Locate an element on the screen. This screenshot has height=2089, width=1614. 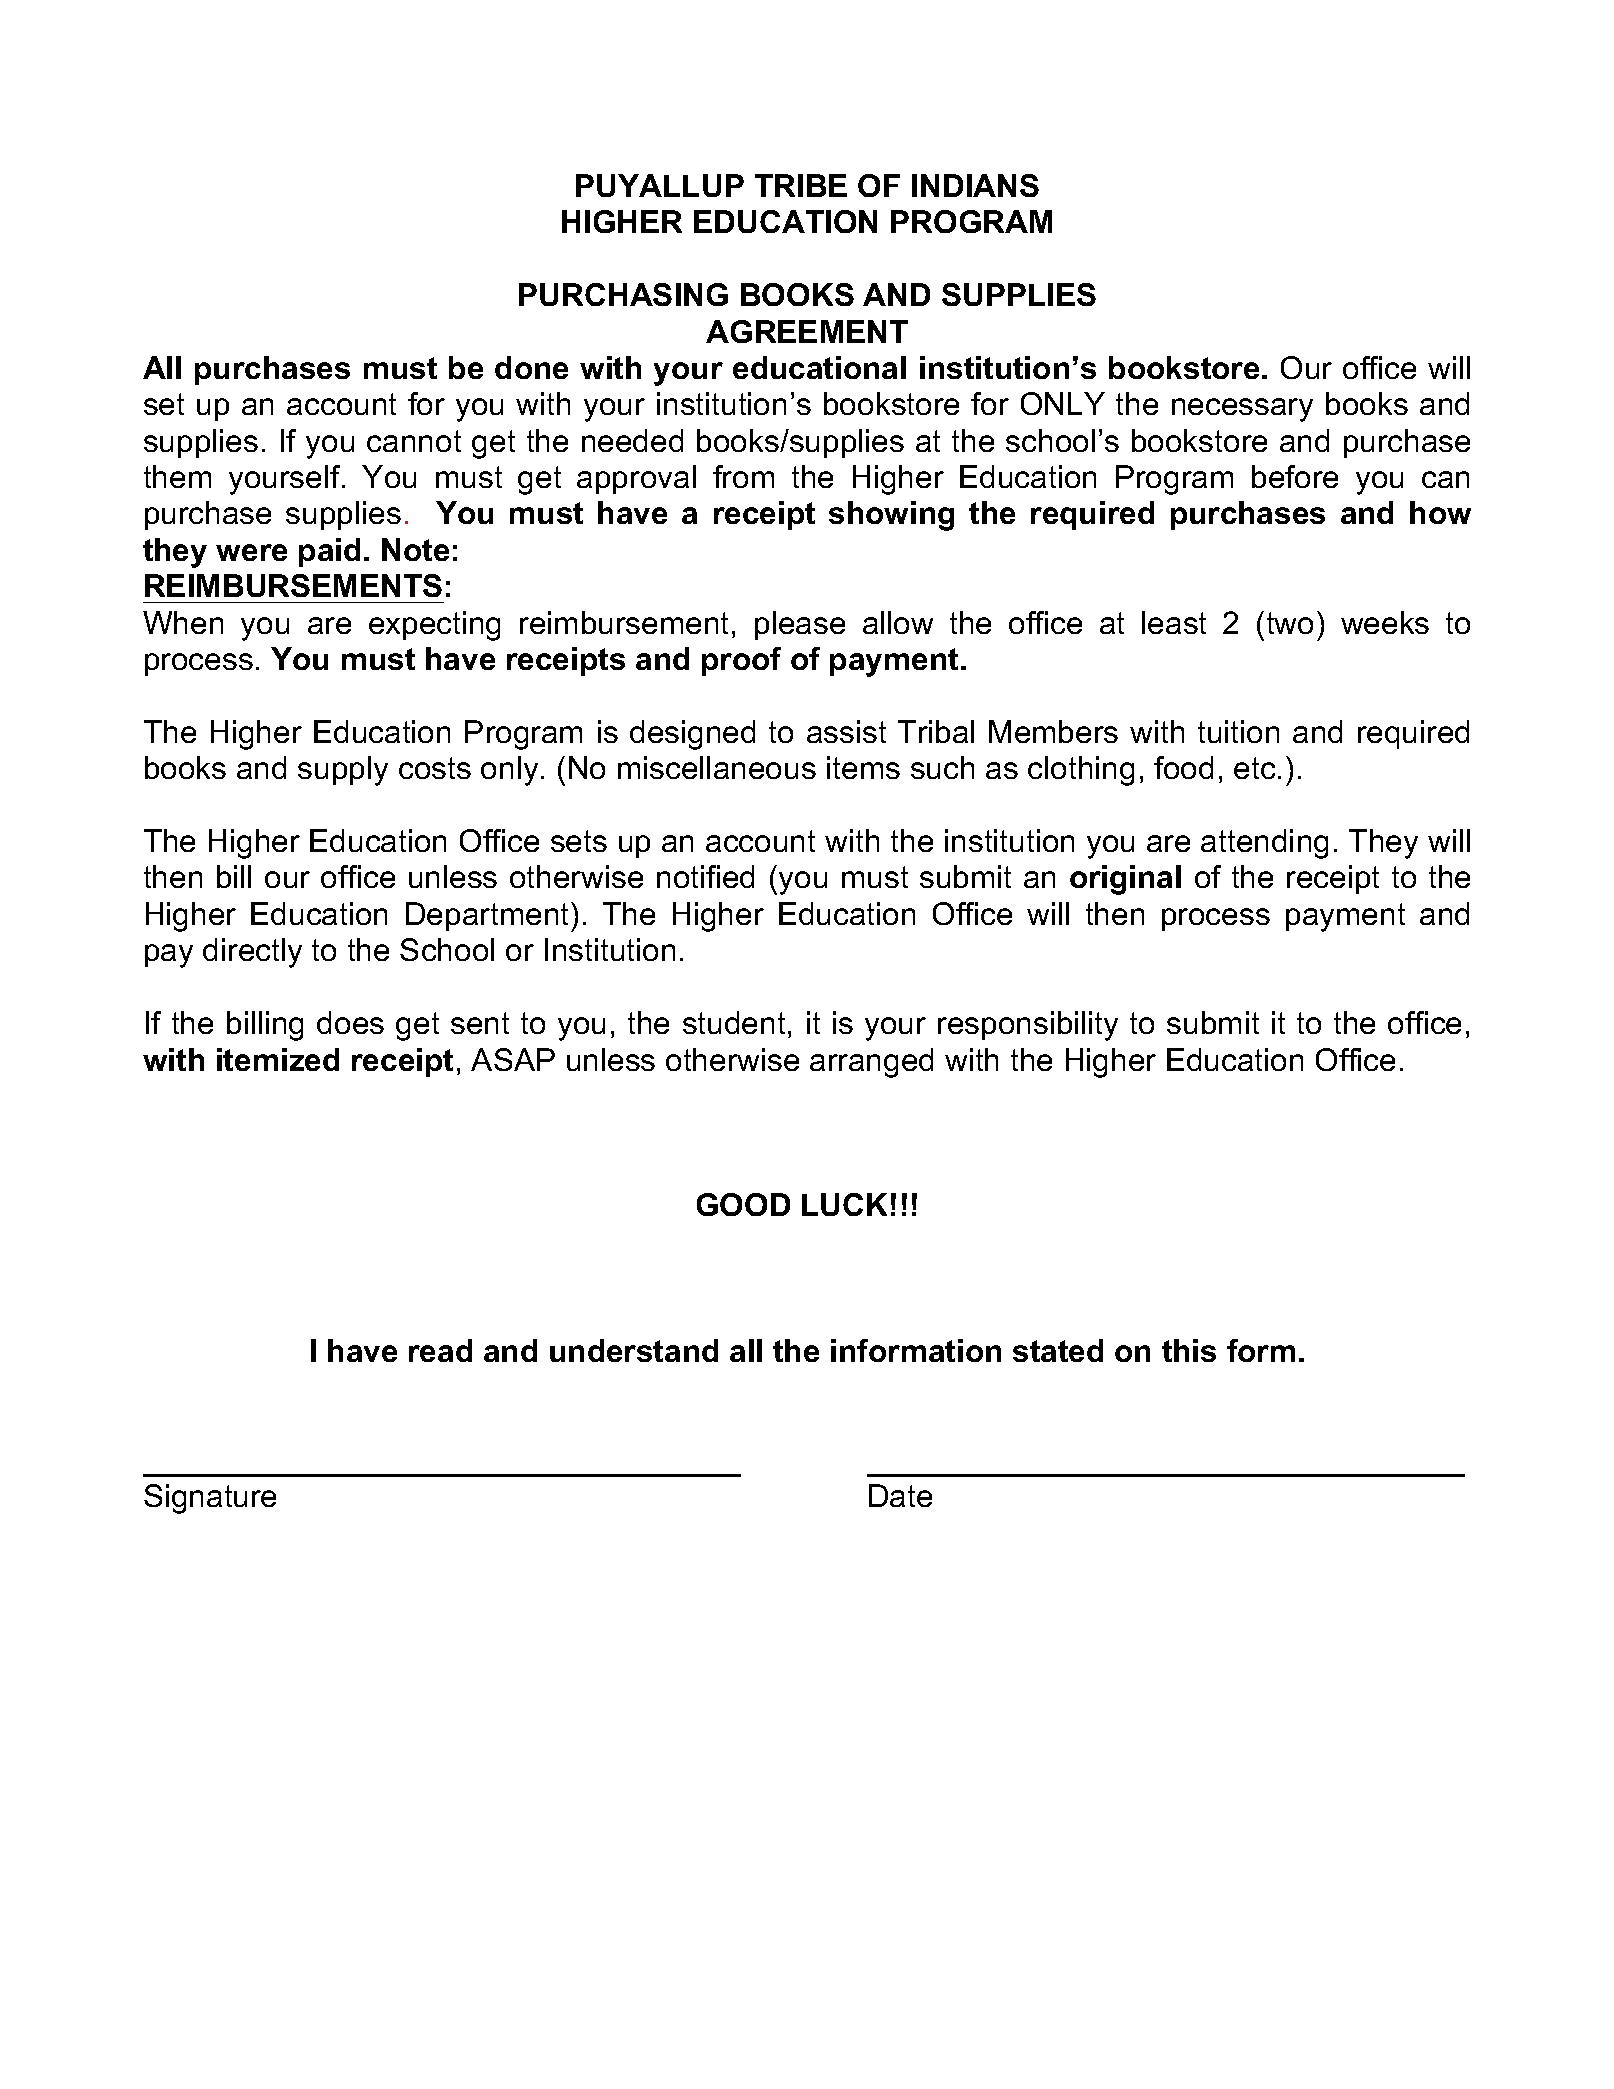
responsibility is located at coordinates (1028, 1026).
